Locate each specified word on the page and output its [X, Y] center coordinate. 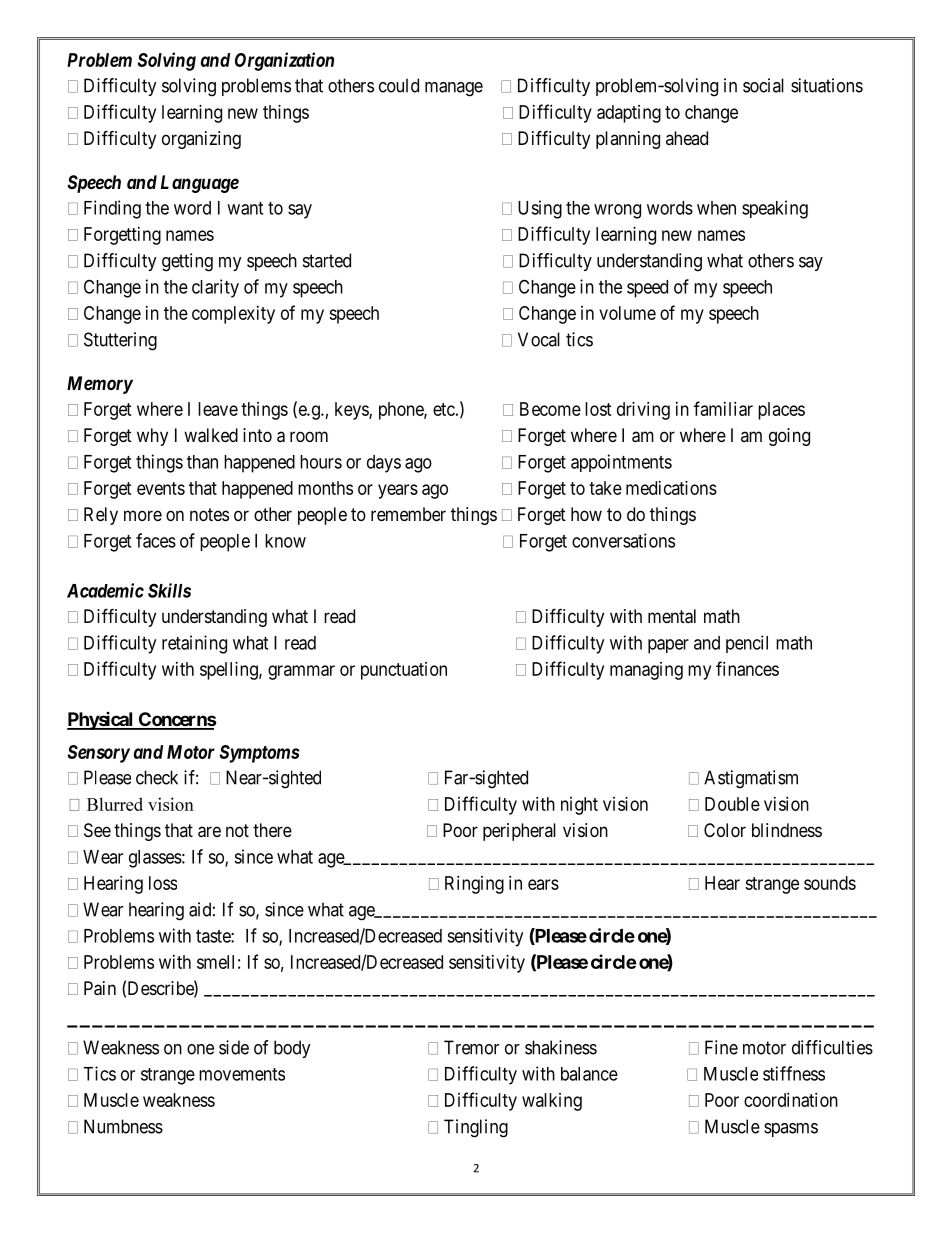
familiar [723, 408]
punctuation [404, 671]
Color [725, 830]
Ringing [474, 885]
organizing [201, 140]
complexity [233, 315]
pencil [747, 644]
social [763, 85]
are [209, 832]
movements [242, 1074]
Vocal [539, 339]
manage [454, 89]
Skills [169, 590]
